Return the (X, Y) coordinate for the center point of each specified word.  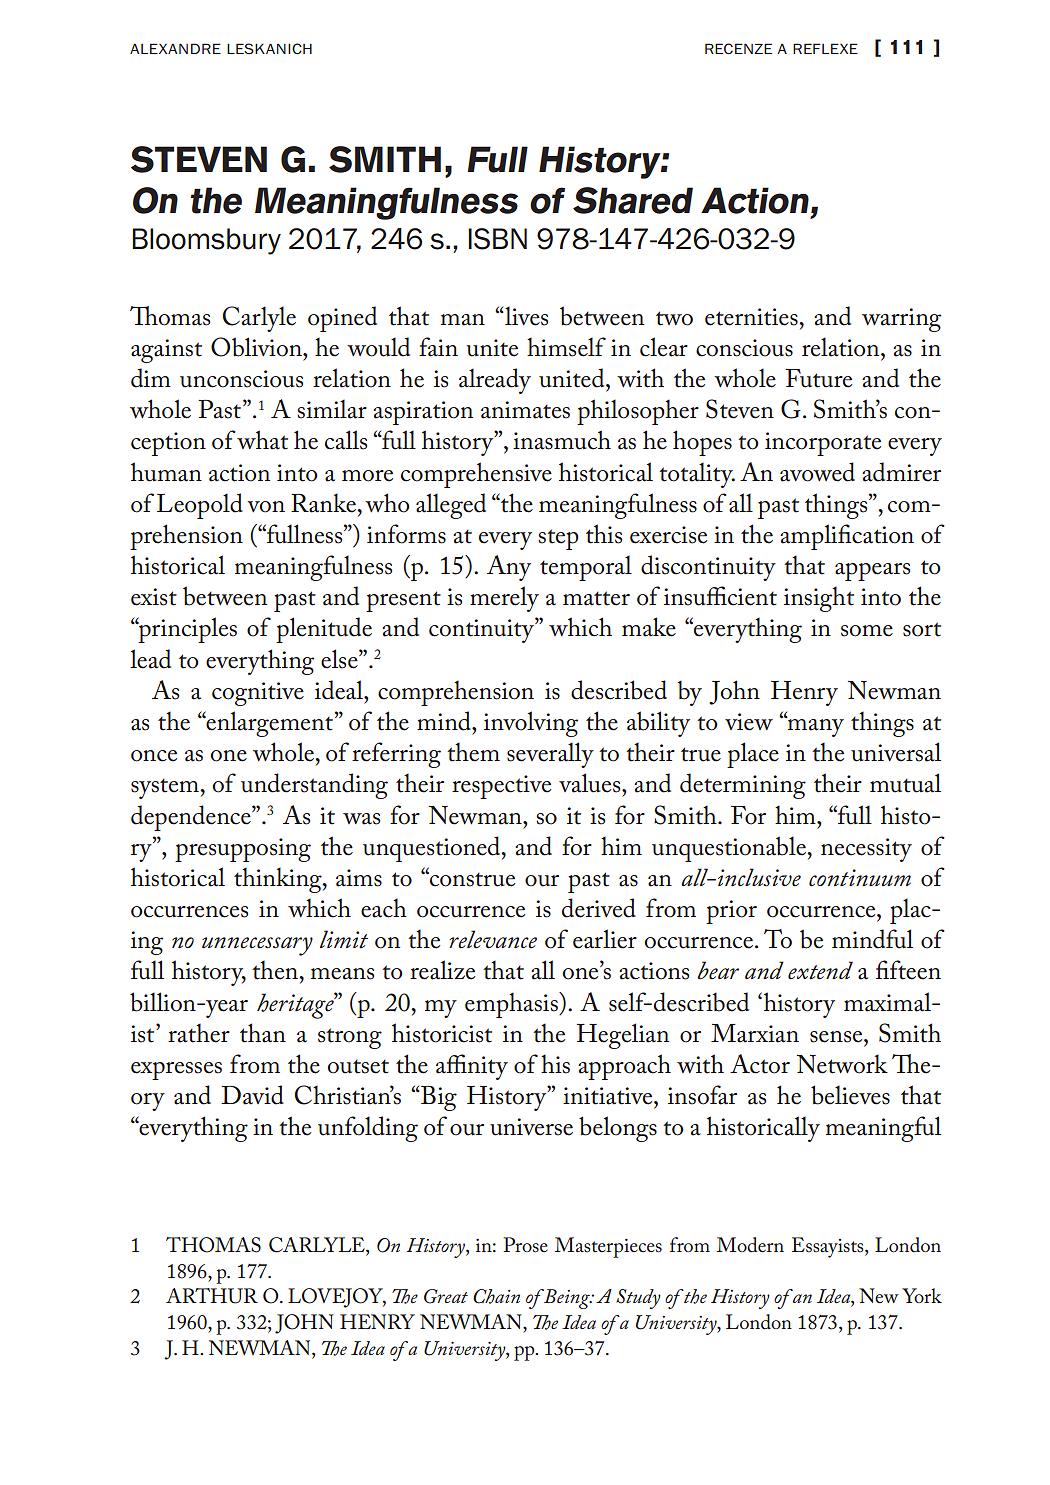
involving (531, 724)
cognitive (258, 694)
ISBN (497, 239)
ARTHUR (212, 1296)
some (867, 631)
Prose (525, 1245)
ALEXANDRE (175, 48)
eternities (751, 317)
